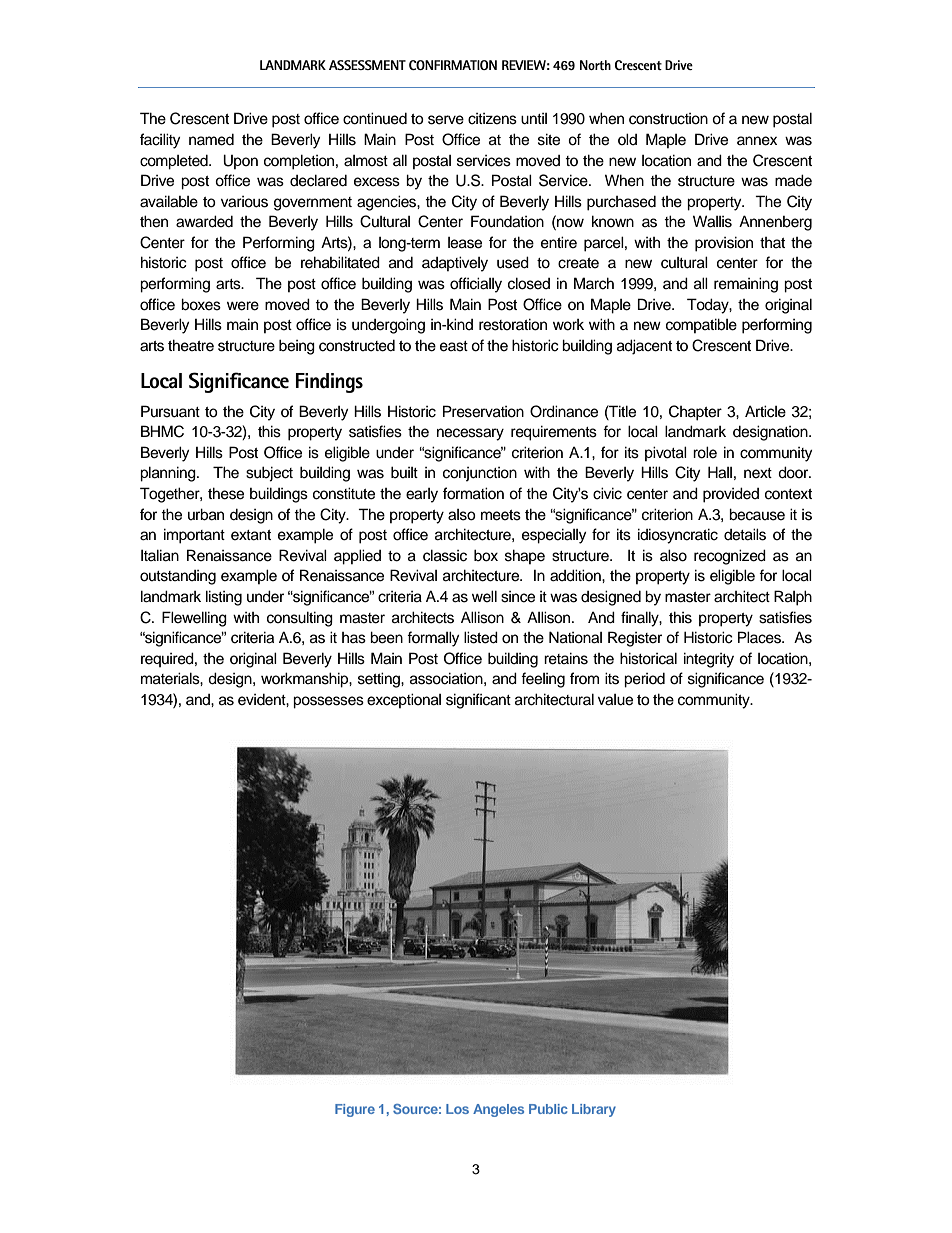 The width and height of the screenshot is (952, 1233). I want to click on listing, so click(224, 598).
